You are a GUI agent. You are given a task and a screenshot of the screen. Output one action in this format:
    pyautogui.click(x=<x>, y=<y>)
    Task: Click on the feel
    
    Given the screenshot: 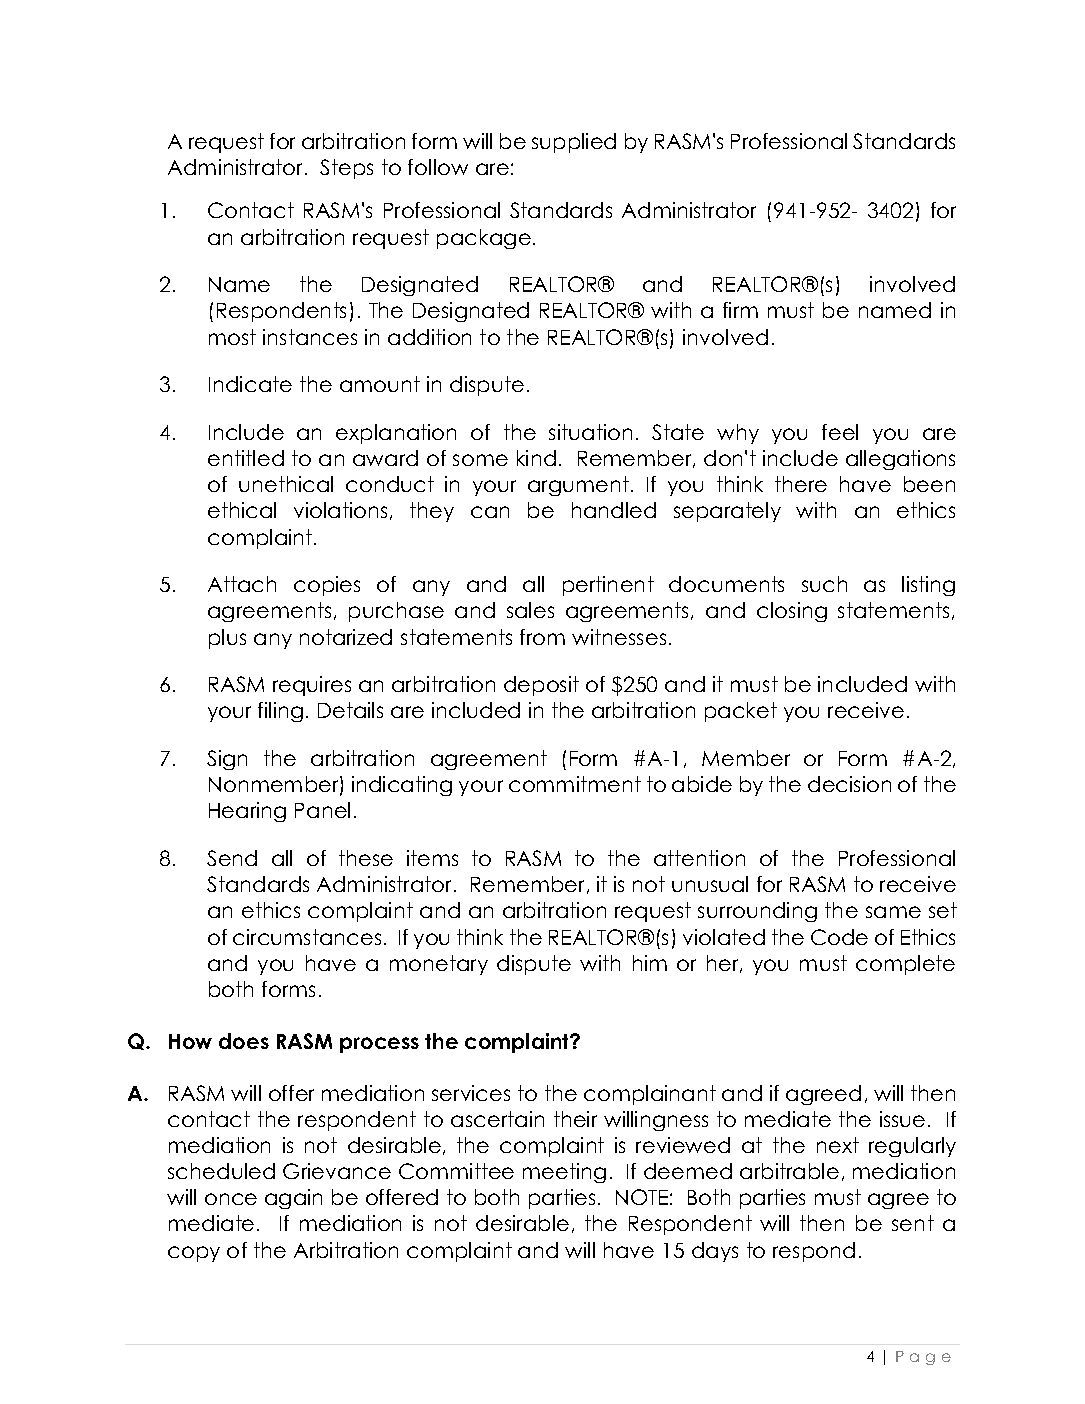 What is the action you would take?
    pyautogui.click(x=840, y=432)
